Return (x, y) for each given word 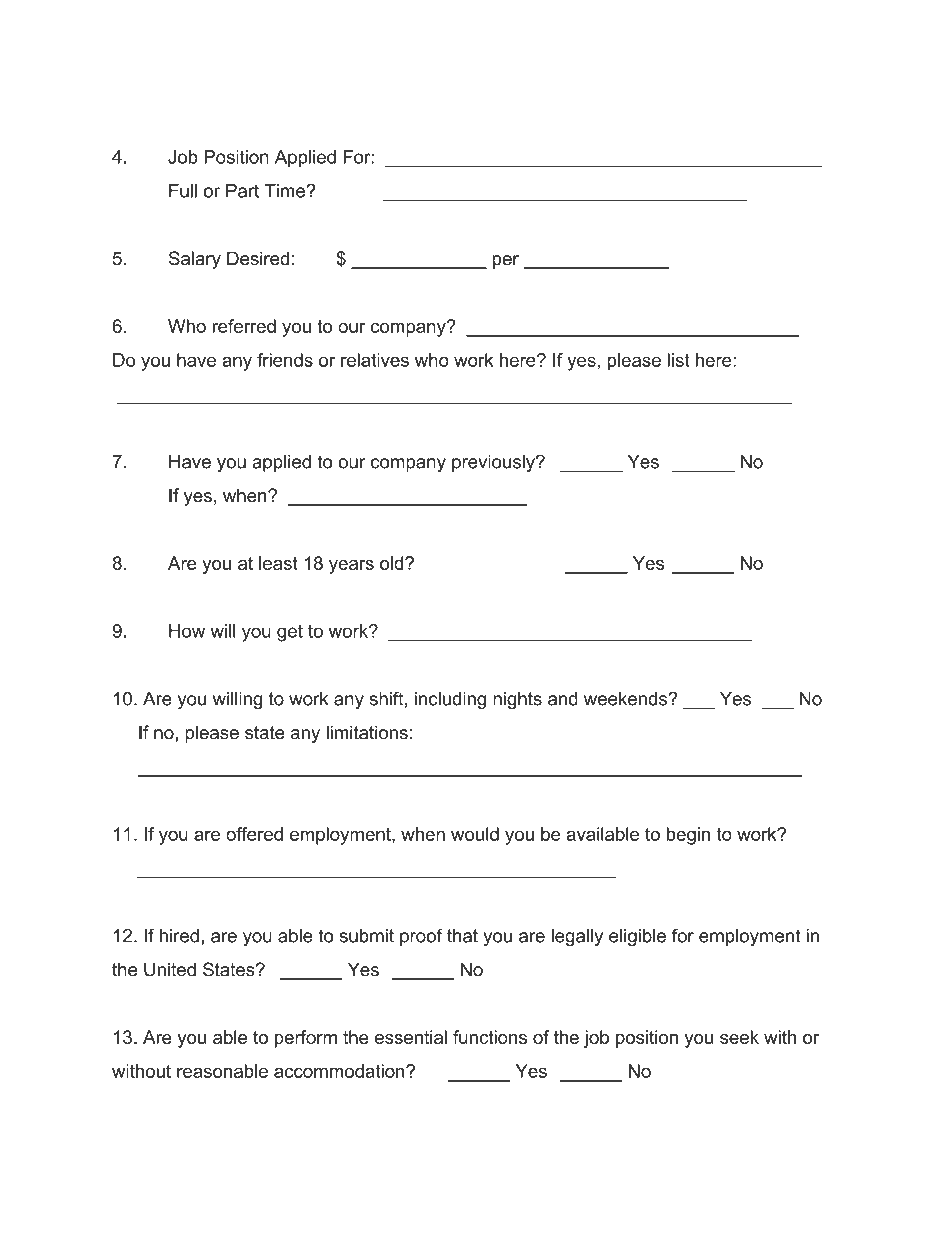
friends (285, 360)
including (450, 700)
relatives (375, 360)
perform (306, 1039)
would (475, 834)
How (187, 631)
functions (490, 1037)
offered (254, 834)
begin (688, 836)
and (563, 699)
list (678, 360)
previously (494, 463)
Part (242, 191)
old (393, 563)
